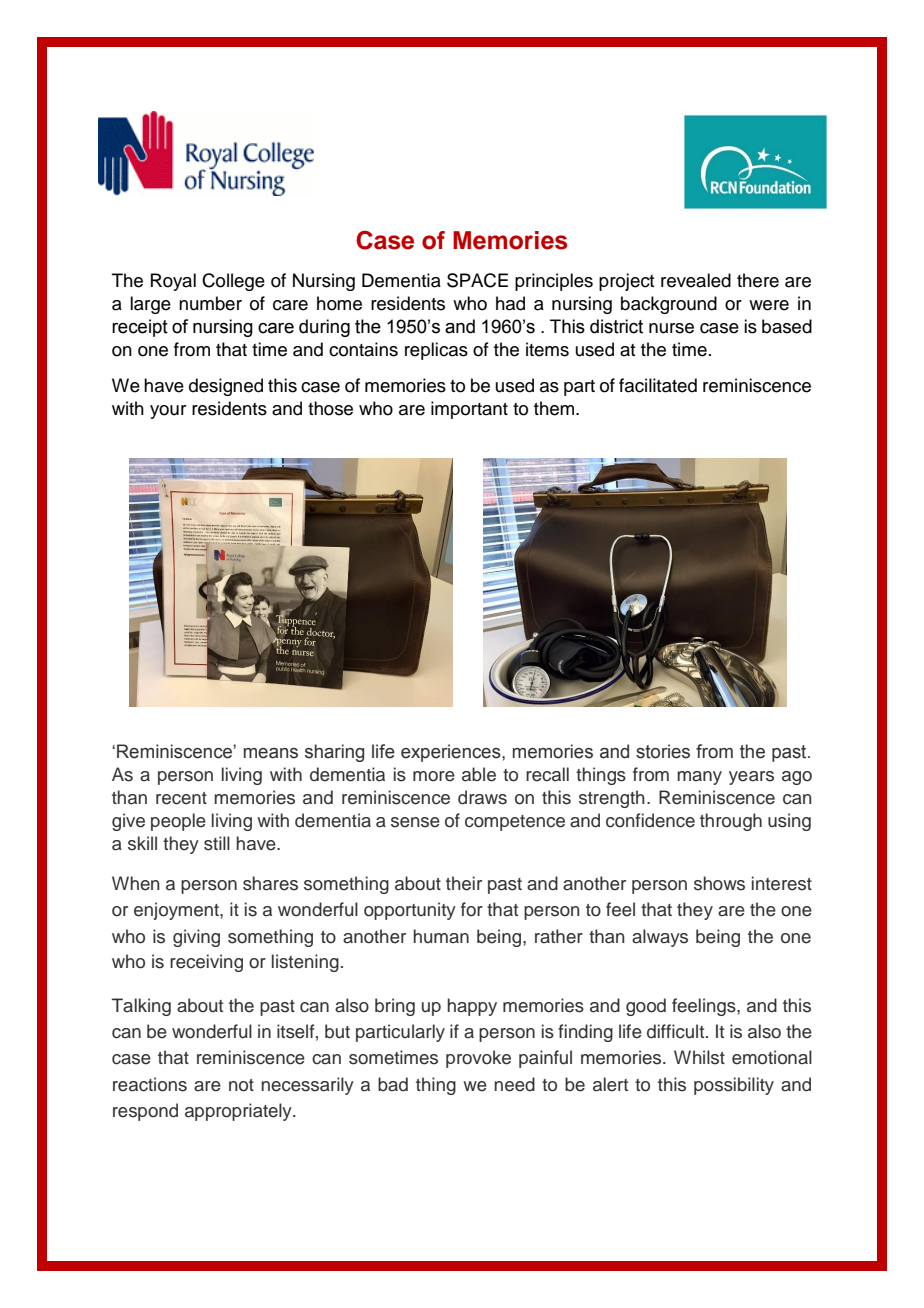  What do you see at coordinates (663, 751) in the image?
I see `stories` at bounding box center [663, 751].
